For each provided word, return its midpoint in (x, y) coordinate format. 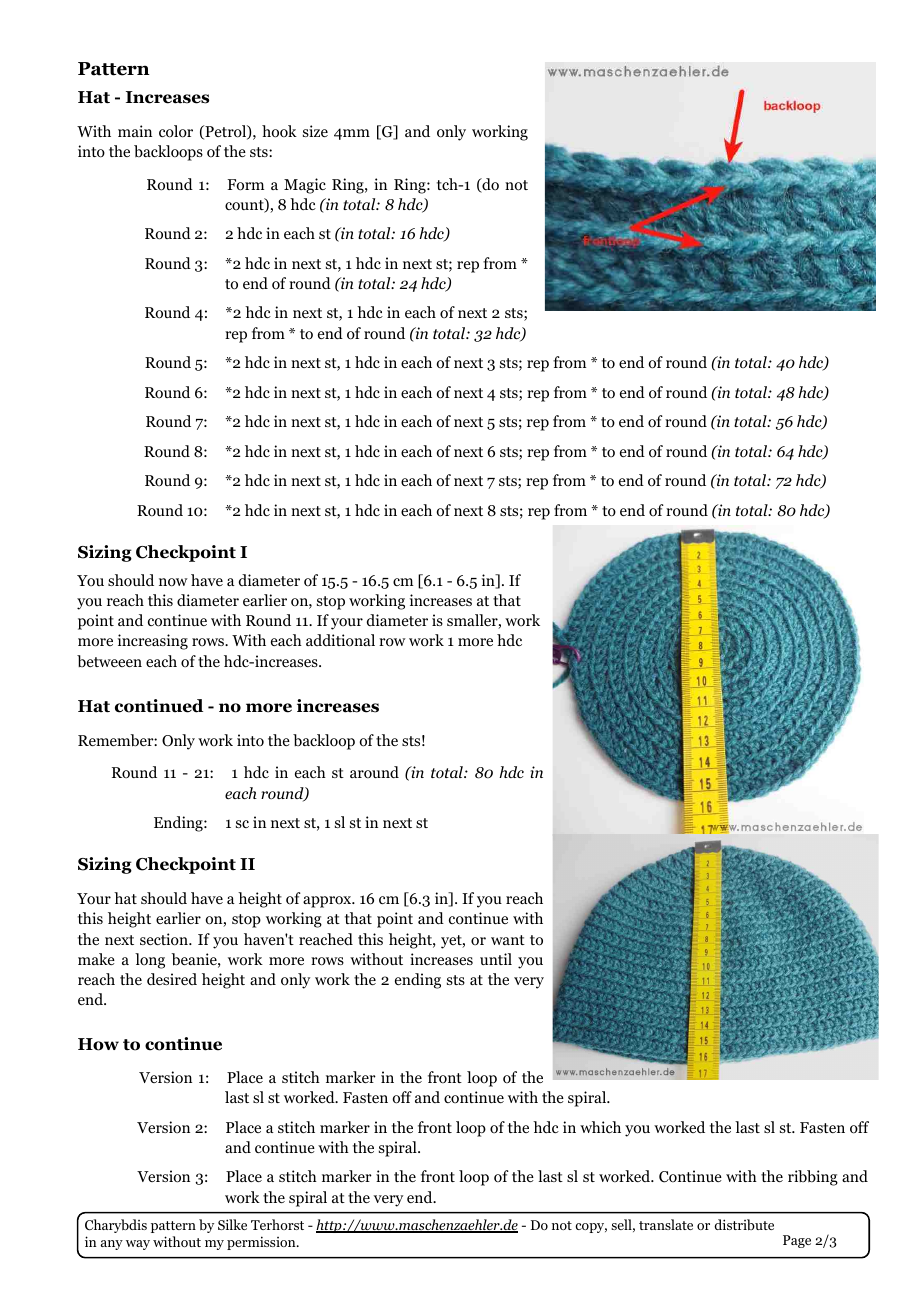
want (508, 940)
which (600, 1127)
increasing (153, 642)
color (176, 131)
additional (340, 640)
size (315, 131)
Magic (305, 186)
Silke (232, 1224)
